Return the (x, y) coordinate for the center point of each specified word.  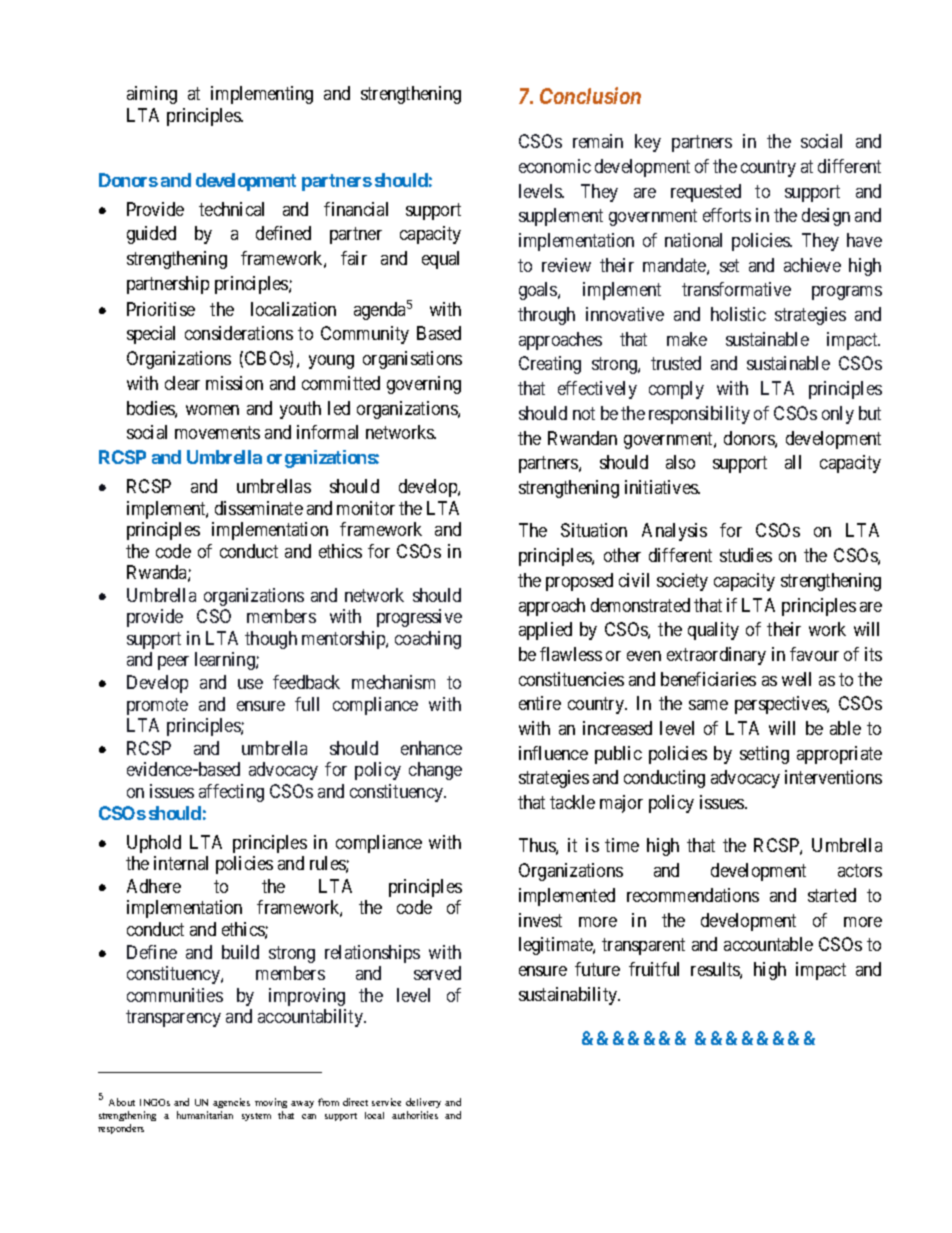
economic (555, 166)
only (838, 415)
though (271, 640)
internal (181, 863)
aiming (152, 95)
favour (814, 654)
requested (706, 193)
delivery (423, 1103)
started (832, 895)
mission (234, 383)
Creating (550, 365)
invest (540, 920)
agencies (231, 1103)
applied (545, 631)
